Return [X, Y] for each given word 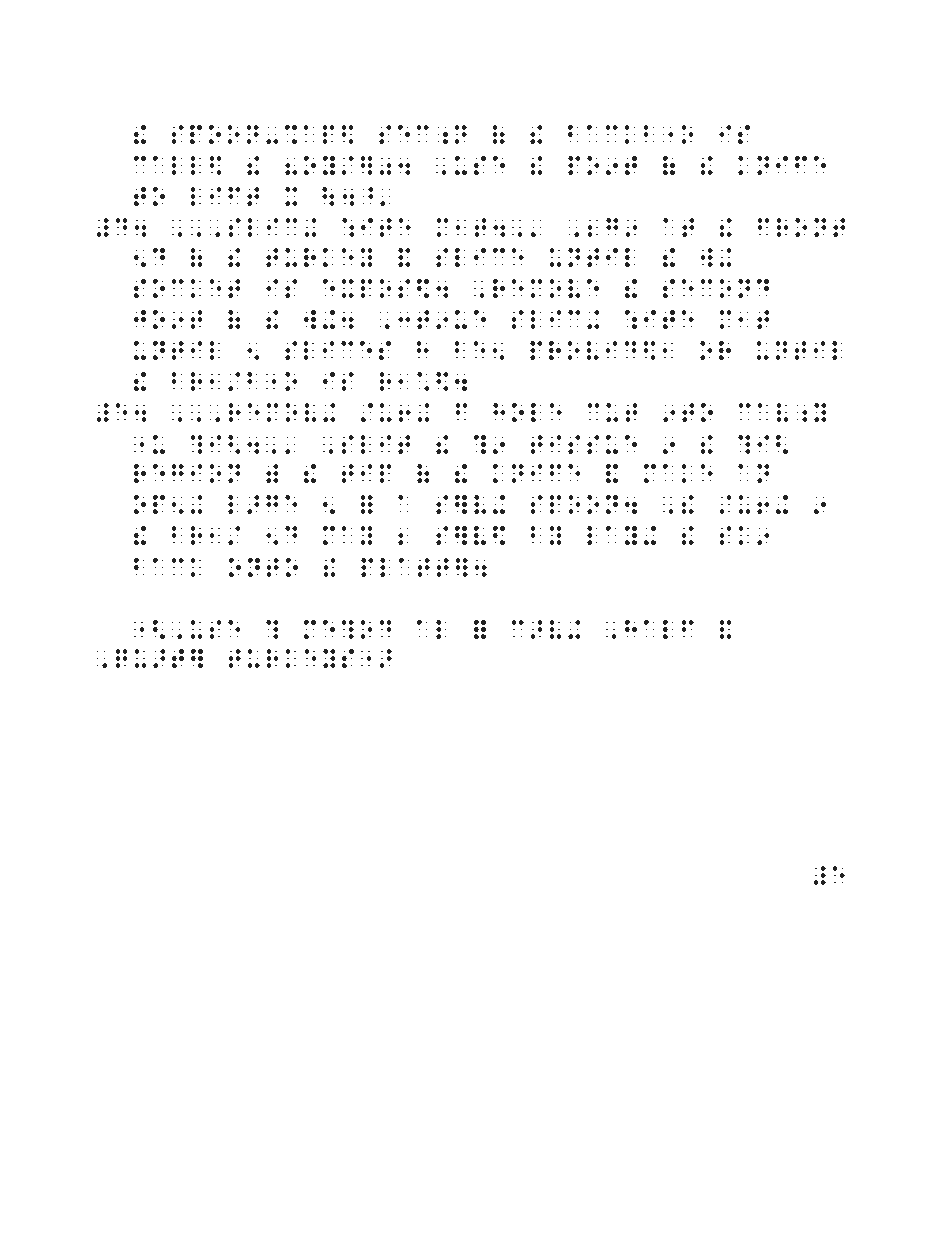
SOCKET [187, 288]
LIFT [224, 196]
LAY [612, 535]
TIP [367, 473]
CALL [167, 165]
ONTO [263, 567]
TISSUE [584, 444]
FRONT [801, 227]
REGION [187, 473]
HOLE [527, 412]
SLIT [376, 444]
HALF [659, 629]
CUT [612, 412]
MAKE [678, 473]
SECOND [716, 288]
